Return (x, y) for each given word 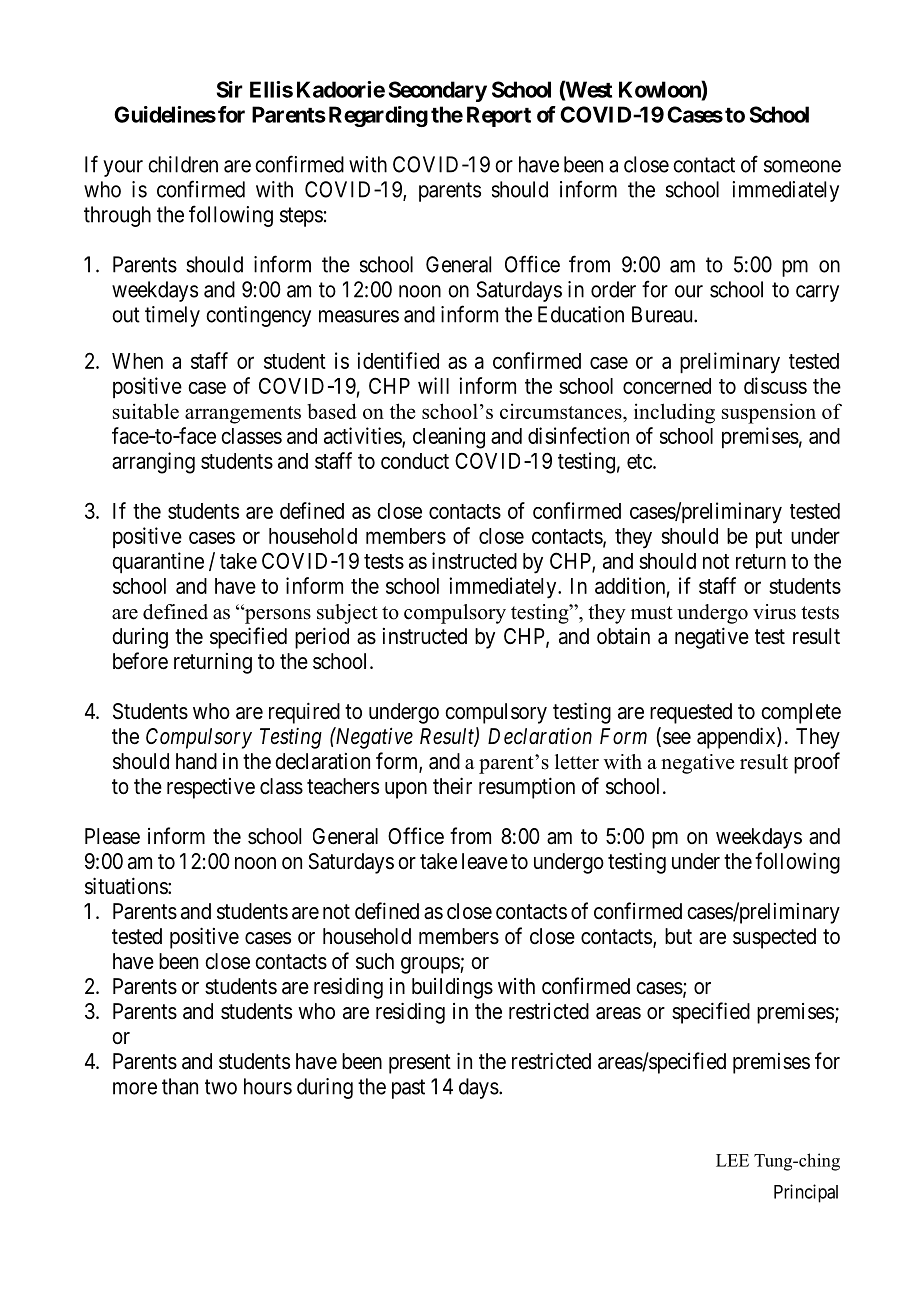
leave (485, 861)
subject (347, 614)
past (408, 1089)
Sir (230, 89)
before (140, 661)
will (433, 385)
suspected (774, 938)
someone (802, 166)
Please (112, 836)
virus (774, 612)
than (180, 1086)
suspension (769, 413)
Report (499, 116)
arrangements (243, 415)
